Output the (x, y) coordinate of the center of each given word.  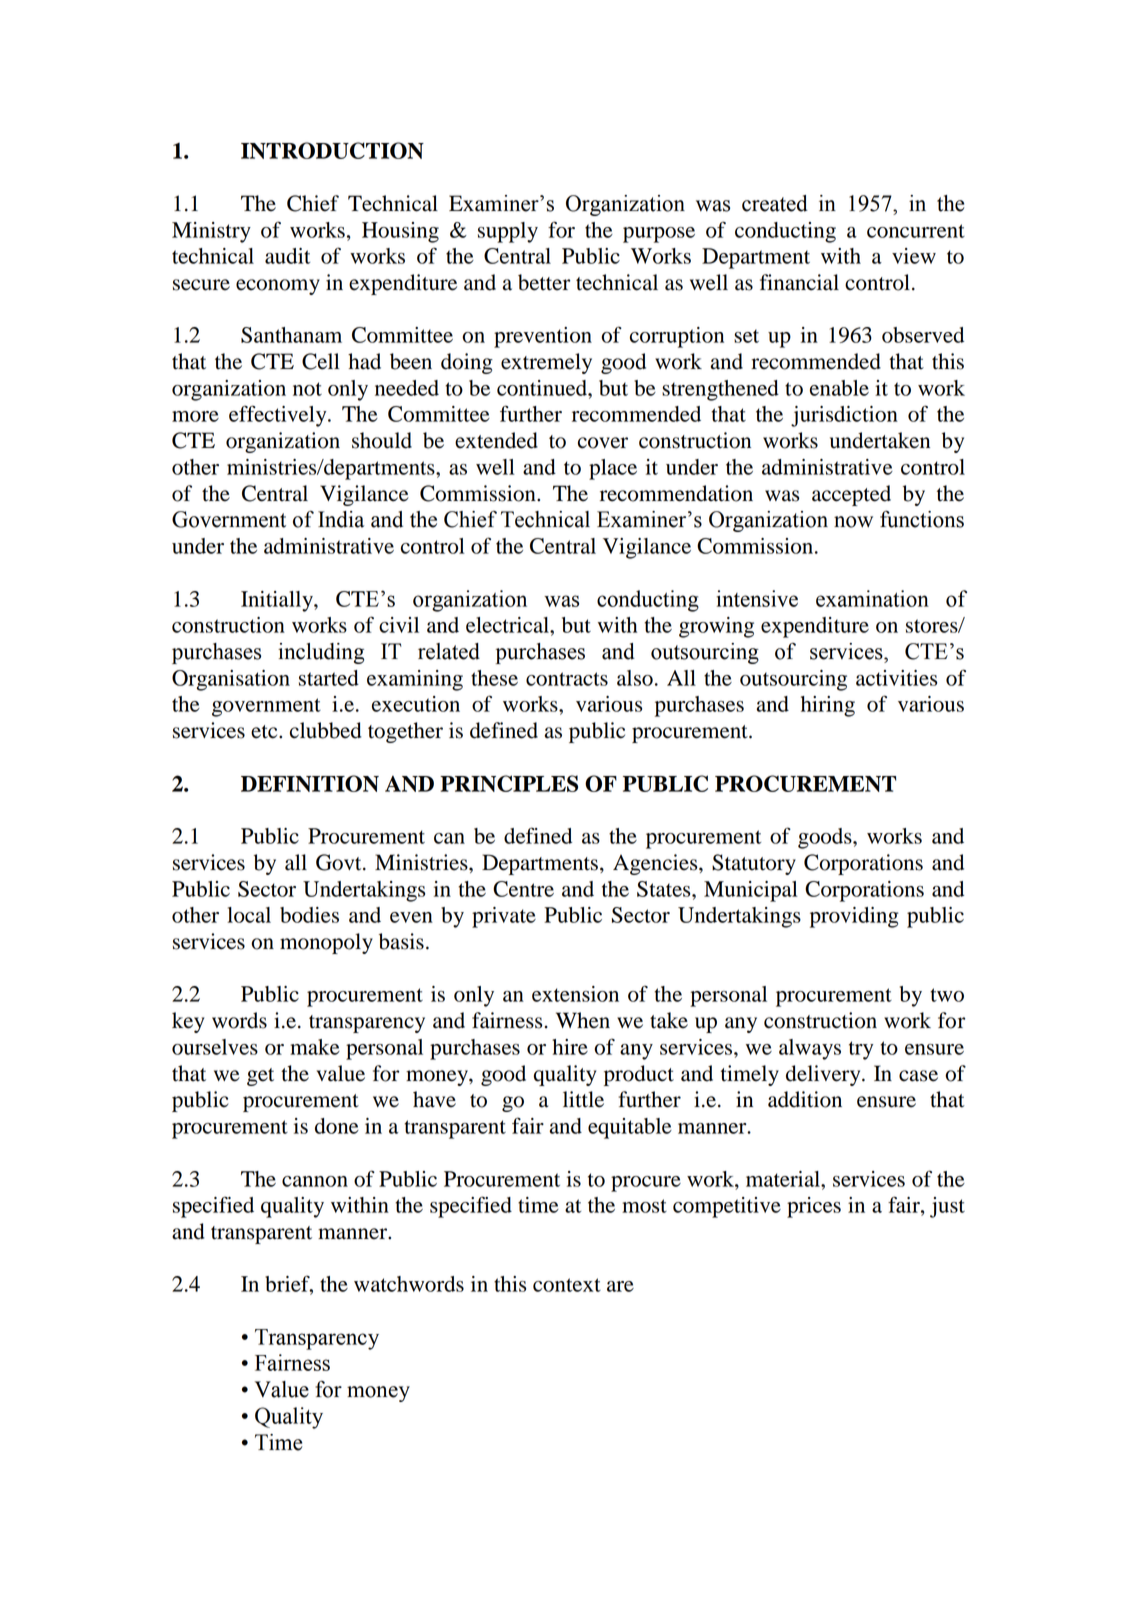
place (613, 469)
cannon (315, 1181)
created (775, 203)
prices (814, 1207)
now (853, 522)
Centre (523, 889)
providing (854, 917)
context (567, 1285)
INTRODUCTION (332, 150)
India (341, 519)
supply (508, 232)
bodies (309, 915)
